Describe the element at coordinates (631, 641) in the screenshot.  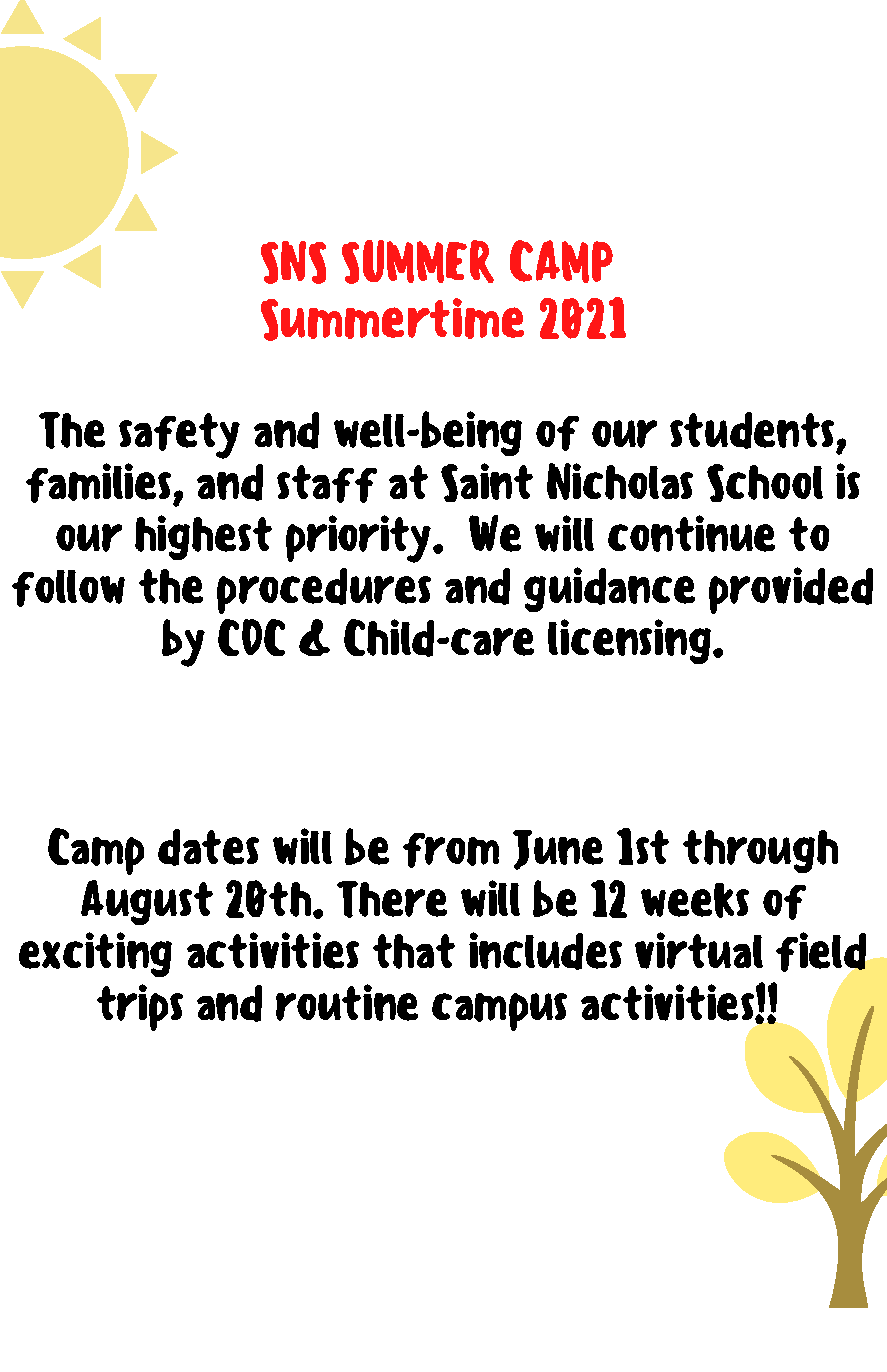
I see `licensing` at that location.
